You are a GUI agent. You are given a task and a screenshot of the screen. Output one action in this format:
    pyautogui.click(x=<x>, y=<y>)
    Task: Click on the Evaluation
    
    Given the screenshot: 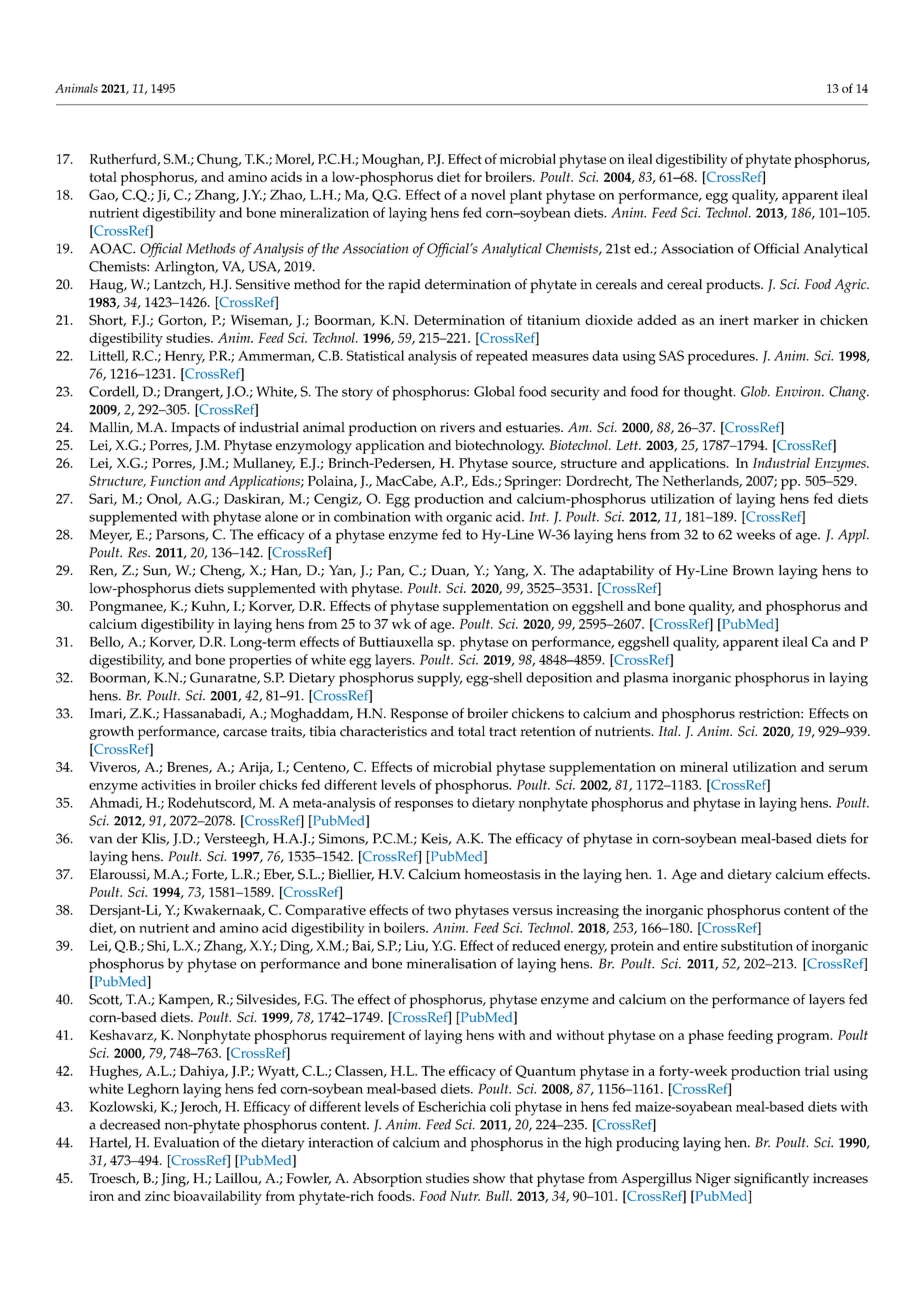 What is the action you would take?
    pyautogui.click(x=186, y=1142)
